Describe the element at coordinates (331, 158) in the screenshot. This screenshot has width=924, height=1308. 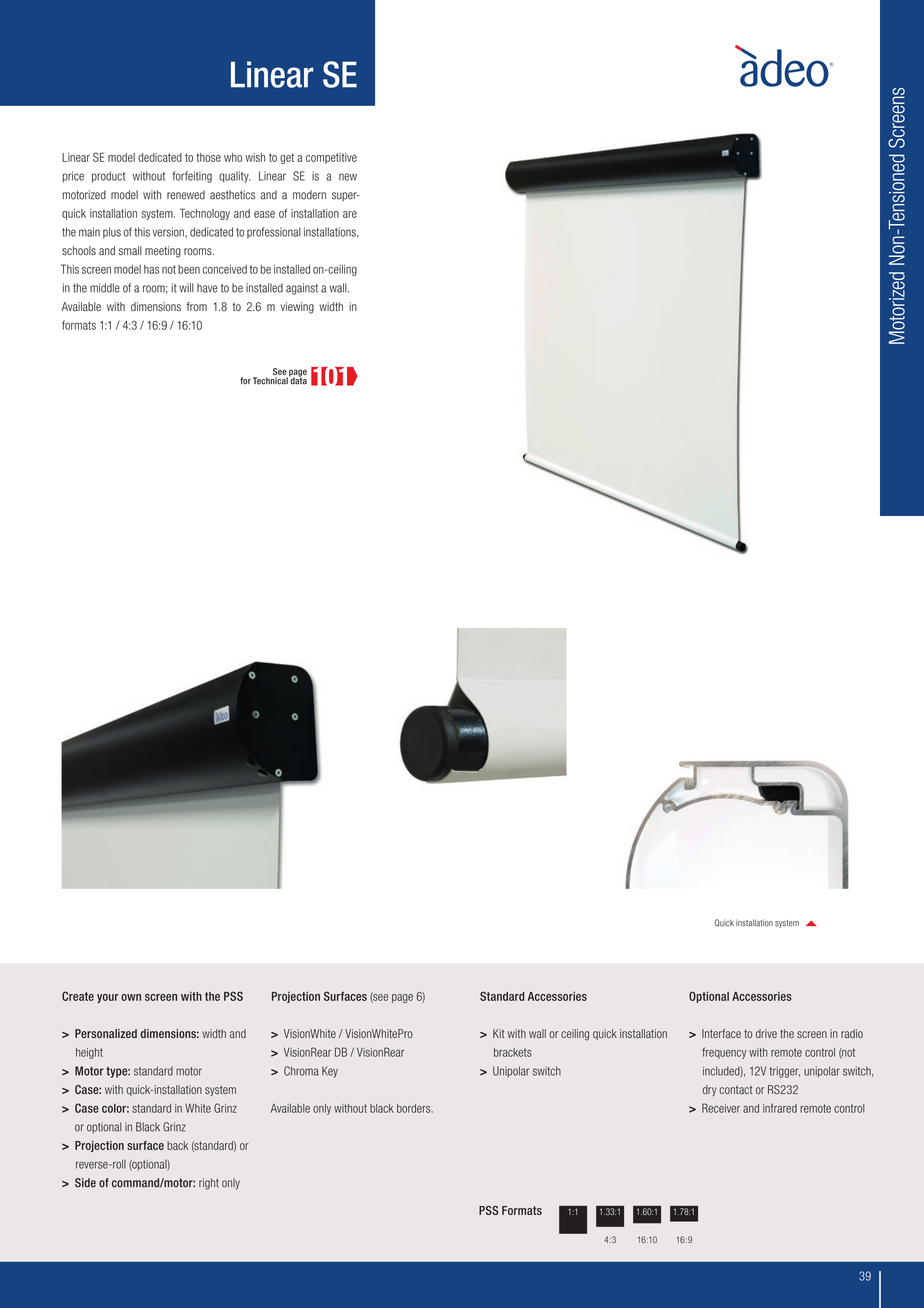
I see `competitive` at that location.
